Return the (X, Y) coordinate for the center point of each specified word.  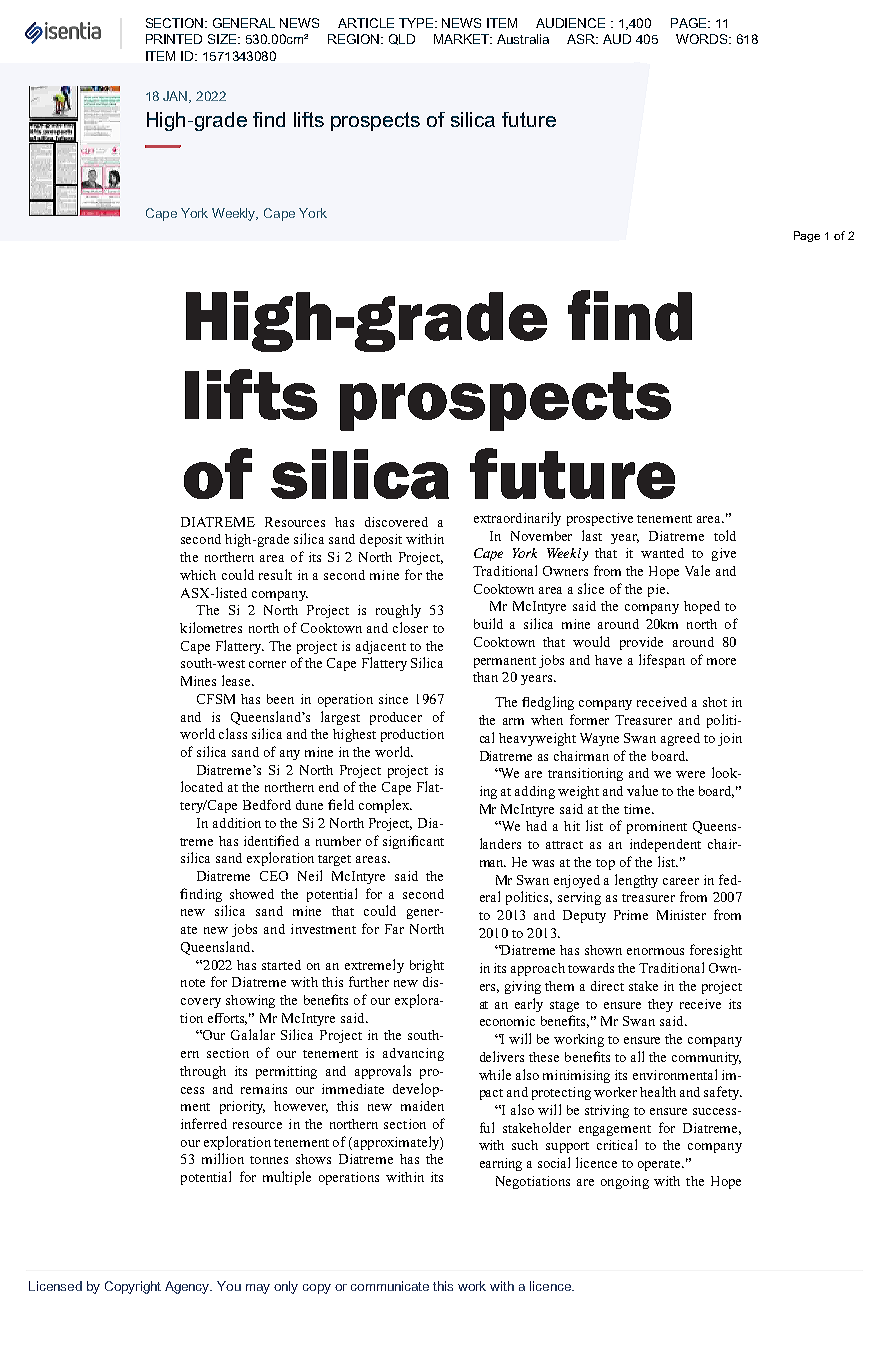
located (202, 786)
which (198, 575)
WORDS (703, 39)
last (592, 535)
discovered (396, 522)
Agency (188, 1287)
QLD (402, 39)
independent (665, 845)
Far (394, 929)
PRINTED (174, 39)
